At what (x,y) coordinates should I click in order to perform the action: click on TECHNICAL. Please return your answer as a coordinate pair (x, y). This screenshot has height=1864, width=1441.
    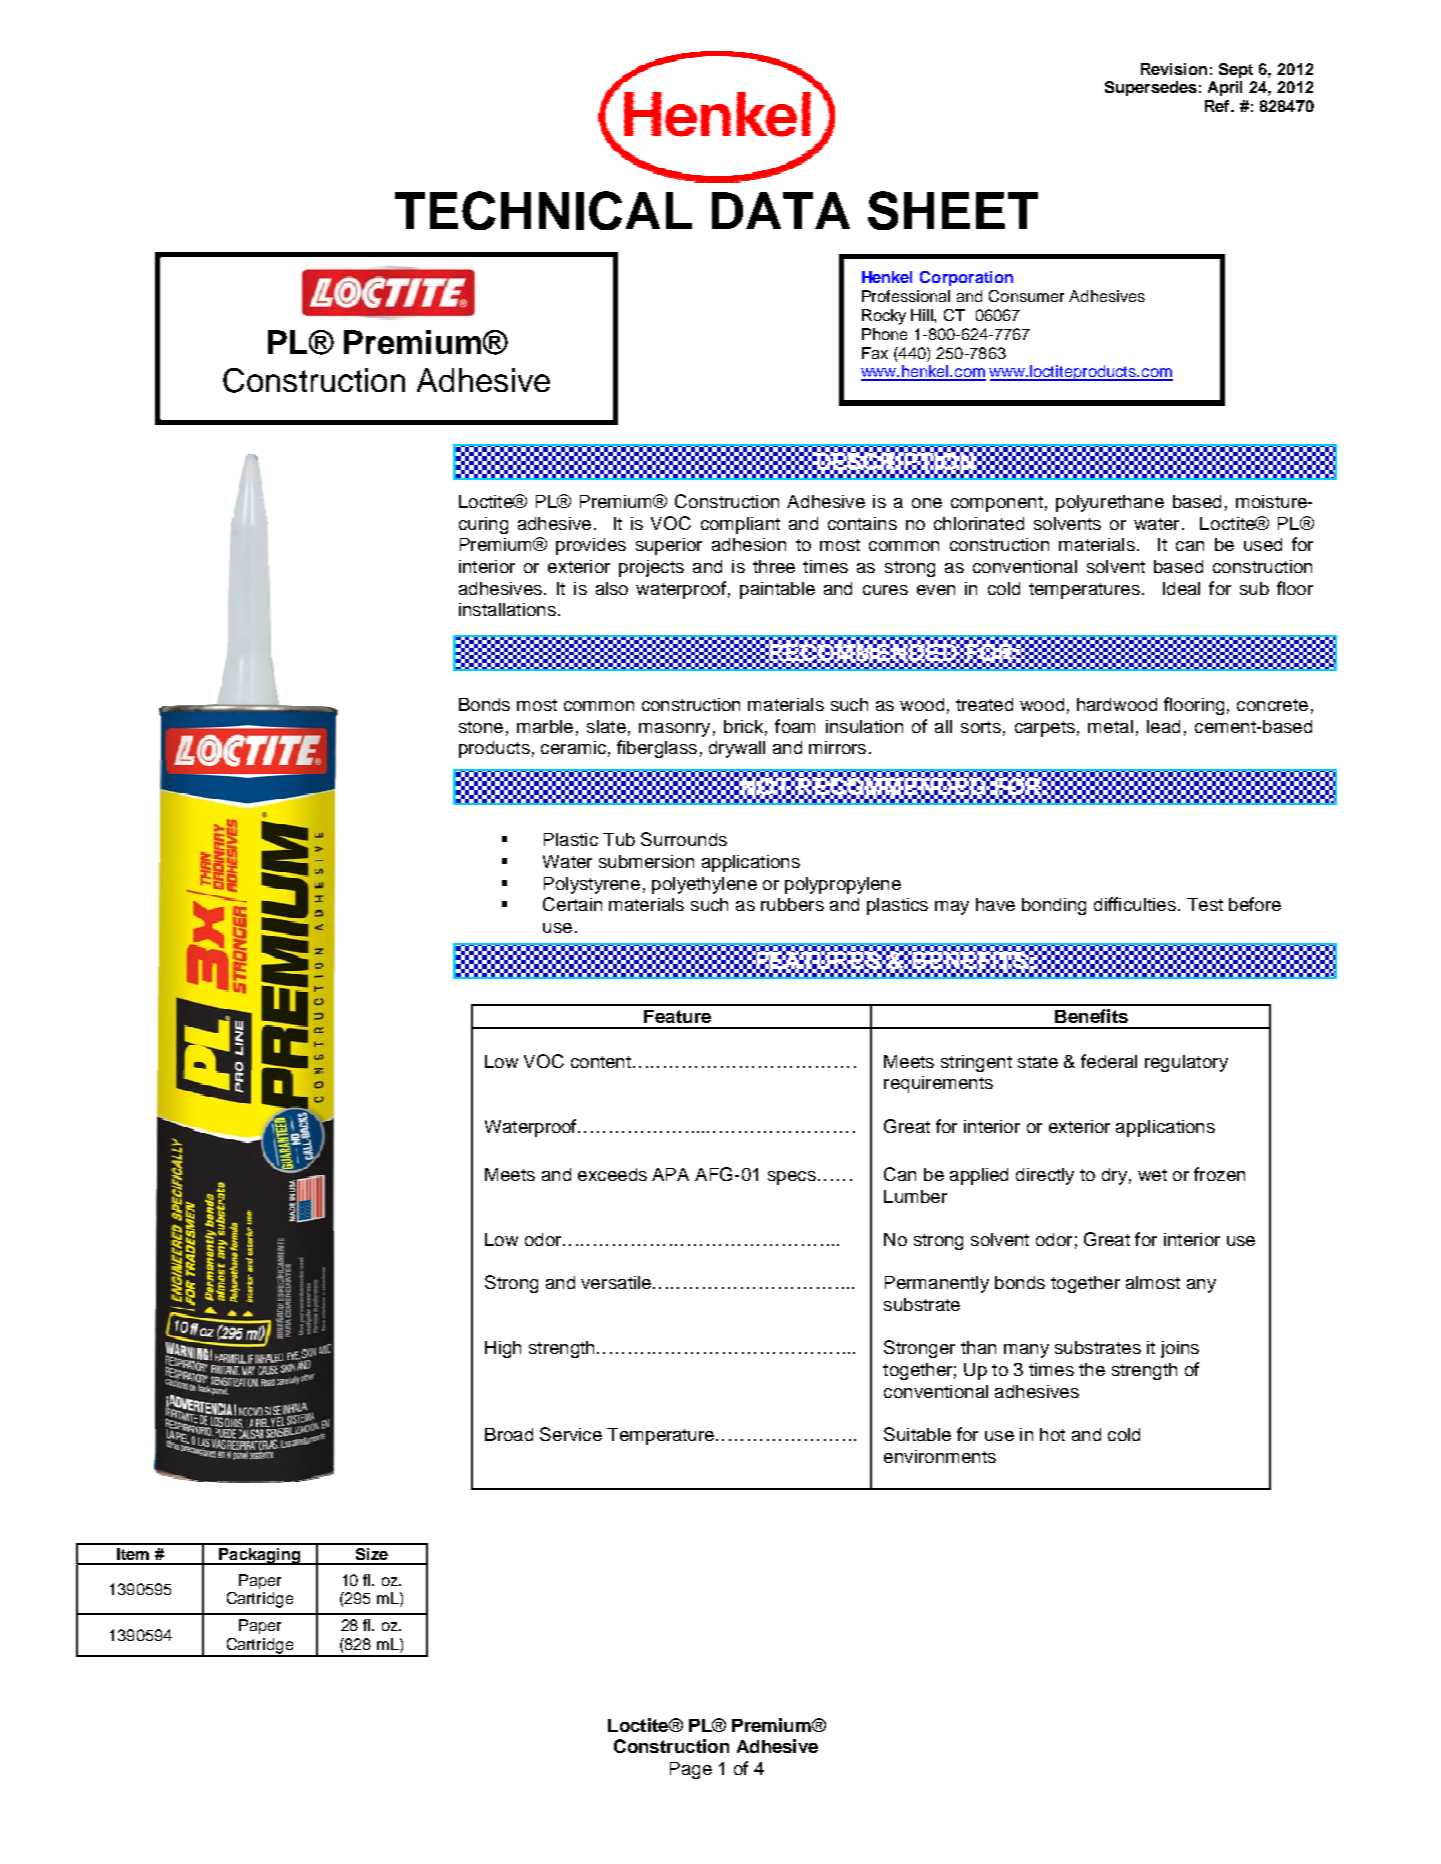
    Looking at the image, I should click on (543, 210).
